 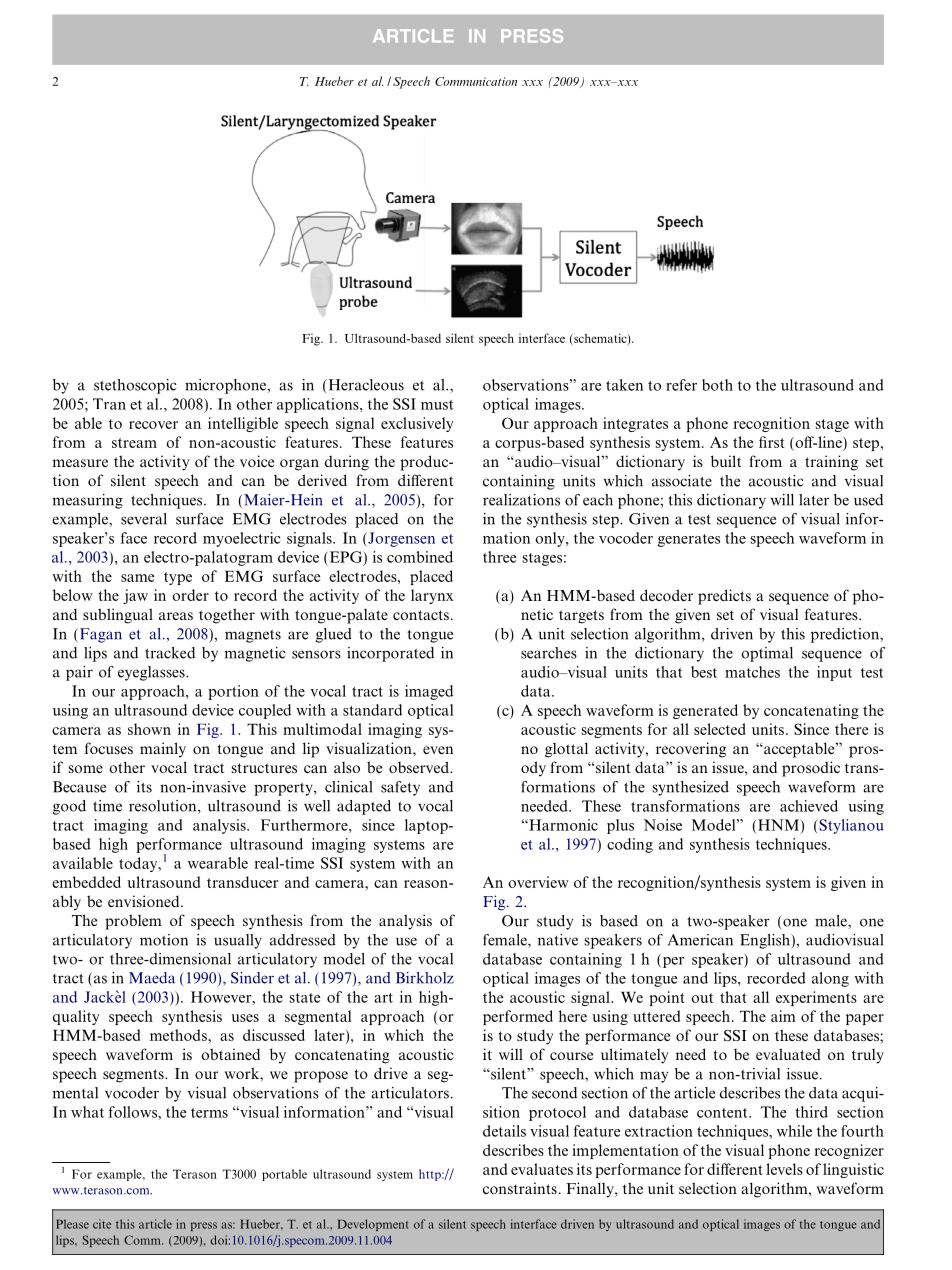 I want to click on matches, so click(x=752, y=672).
